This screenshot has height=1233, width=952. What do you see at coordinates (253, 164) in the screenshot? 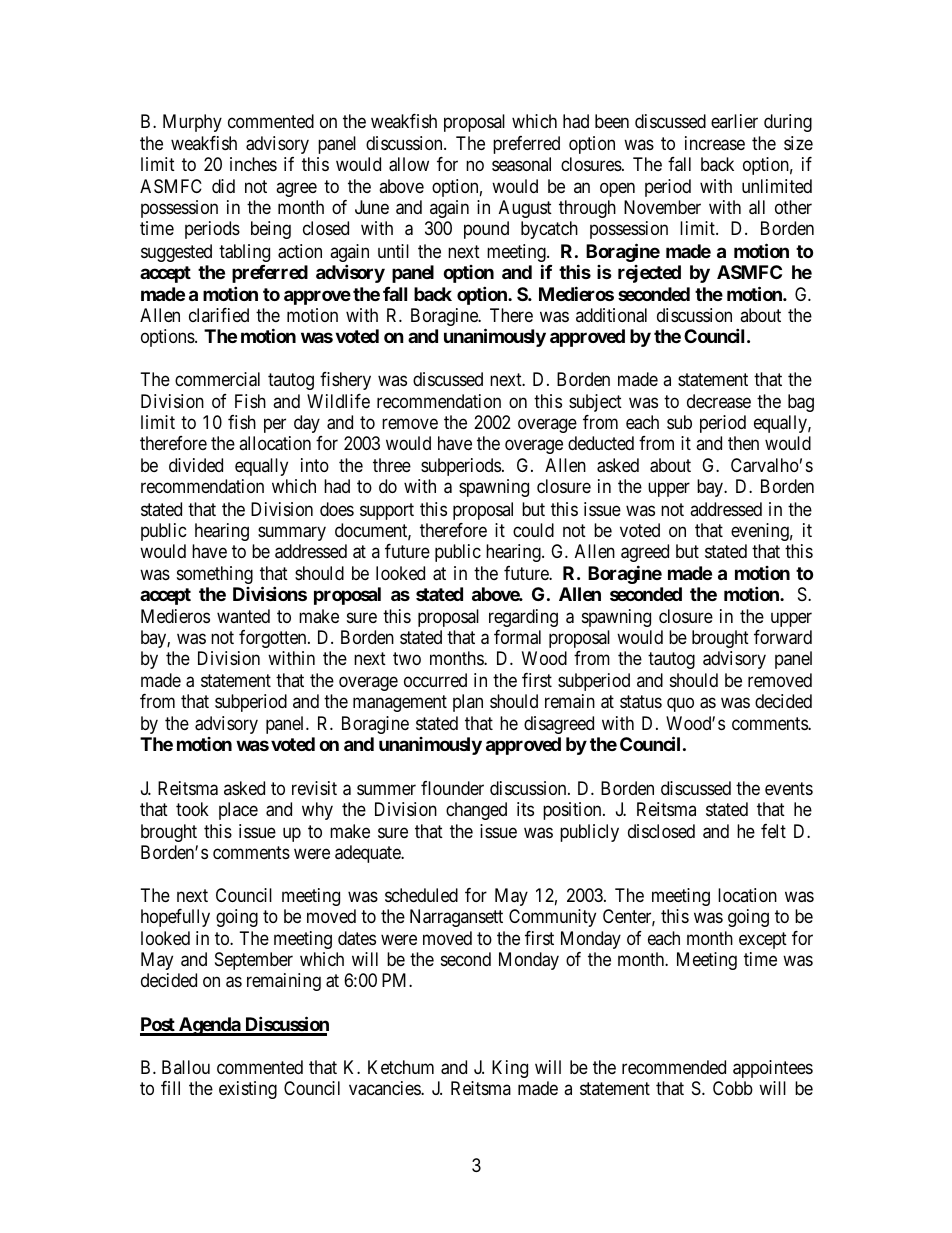
I see `inches` at bounding box center [253, 164].
